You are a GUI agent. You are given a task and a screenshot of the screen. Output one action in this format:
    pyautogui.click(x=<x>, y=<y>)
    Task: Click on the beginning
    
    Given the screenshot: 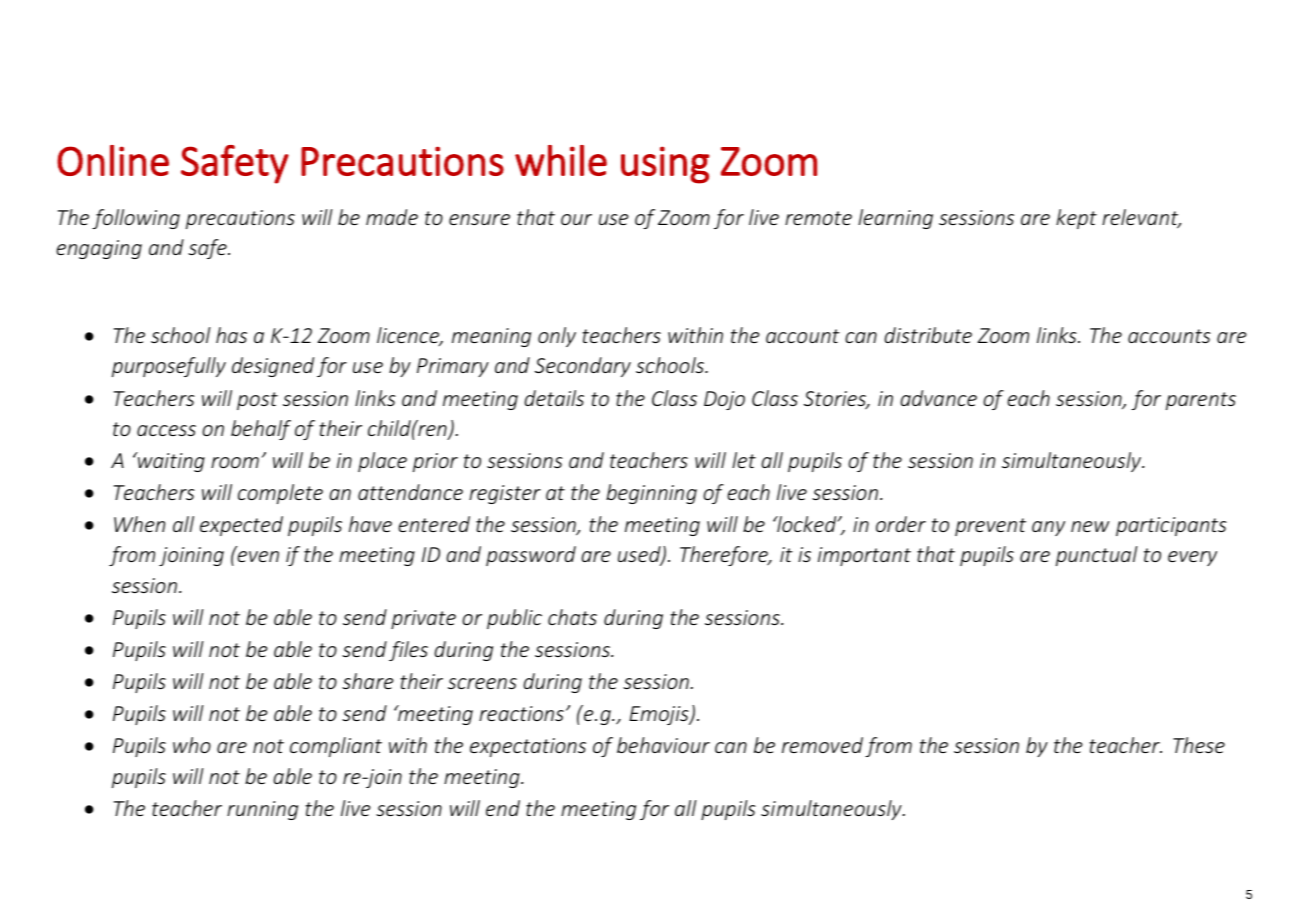 What is the action you would take?
    pyautogui.click(x=651, y=494)
